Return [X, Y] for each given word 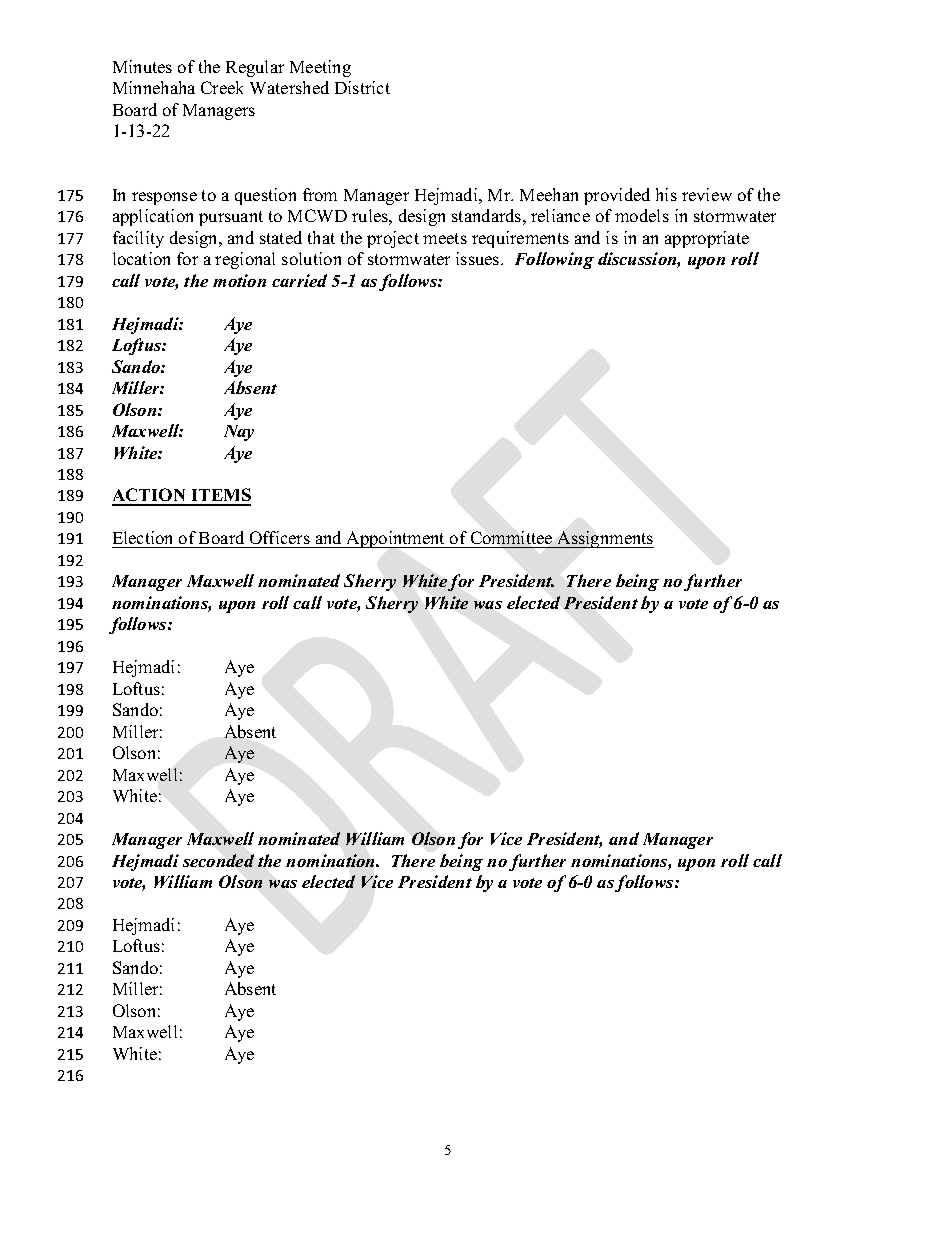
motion [239, 280]
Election [144, 539]
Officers [279, 539]
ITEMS [220, 496]
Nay [239, 433]
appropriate [707, 239]
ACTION [150, 496]
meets [445, 238]
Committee [512, 539]
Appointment [396, 539]
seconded [218, 860]
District [362, 87]
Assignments [604, 539]
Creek [222, 87]
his [666, 194]
